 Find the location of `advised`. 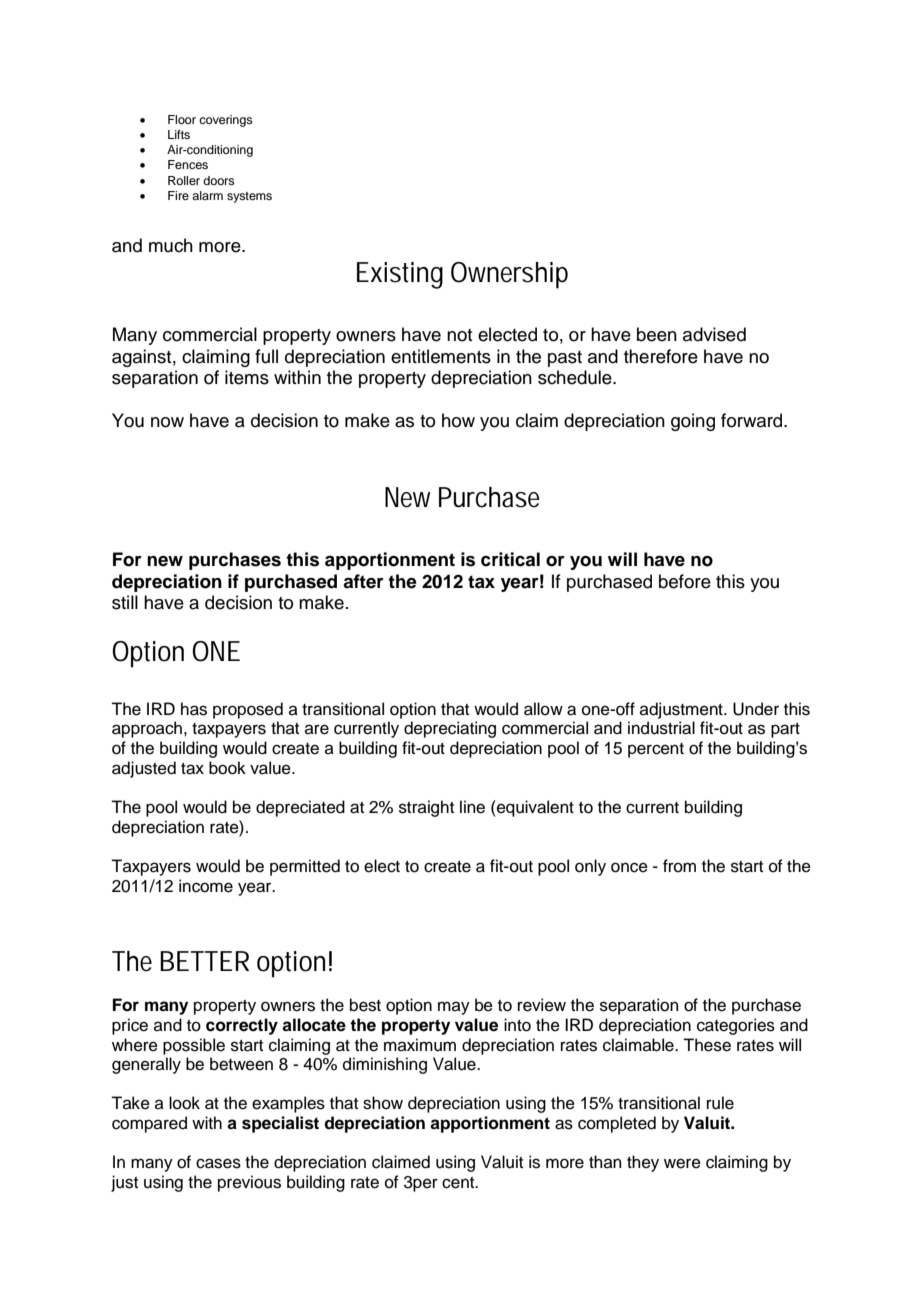

advised is located at coordinates (714, 334).
